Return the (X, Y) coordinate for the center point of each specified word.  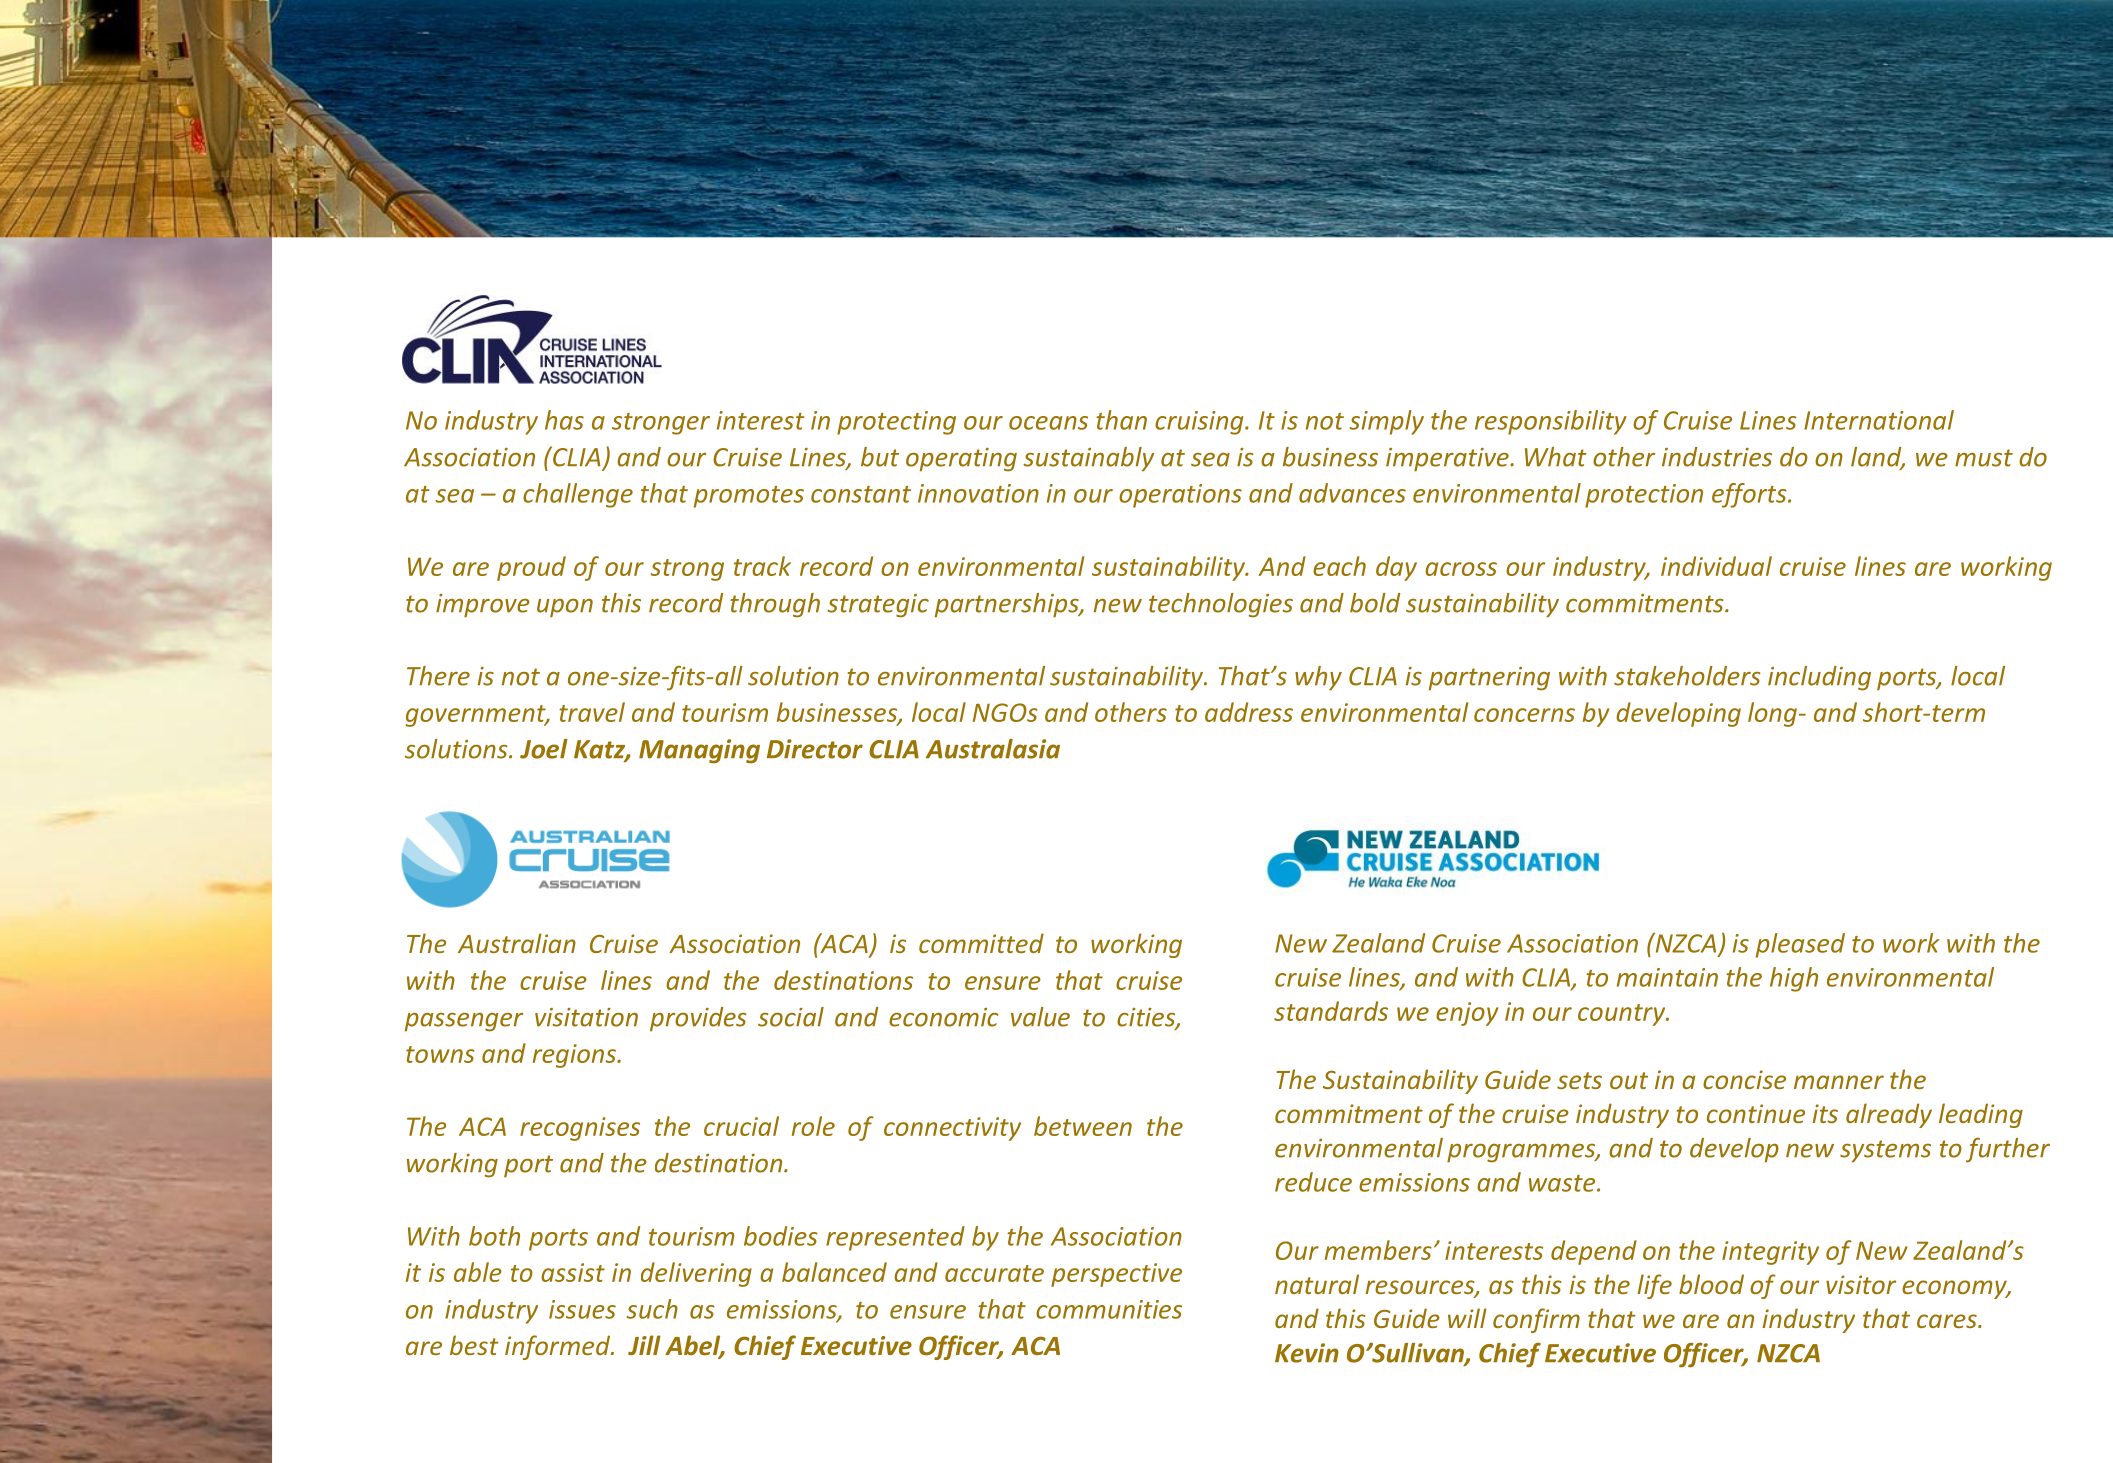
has (564, 420)
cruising (1200, 423)
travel (592, 712)
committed (981, 943)
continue (1756, 1113)
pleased (1800, 945)
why (1318, 678)
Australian (517, 943)
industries (1717, 457)
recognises (580, 1129)
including (1819, 678)
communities (1109, 1309)
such (652, 1309)
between (1083, 1126)
